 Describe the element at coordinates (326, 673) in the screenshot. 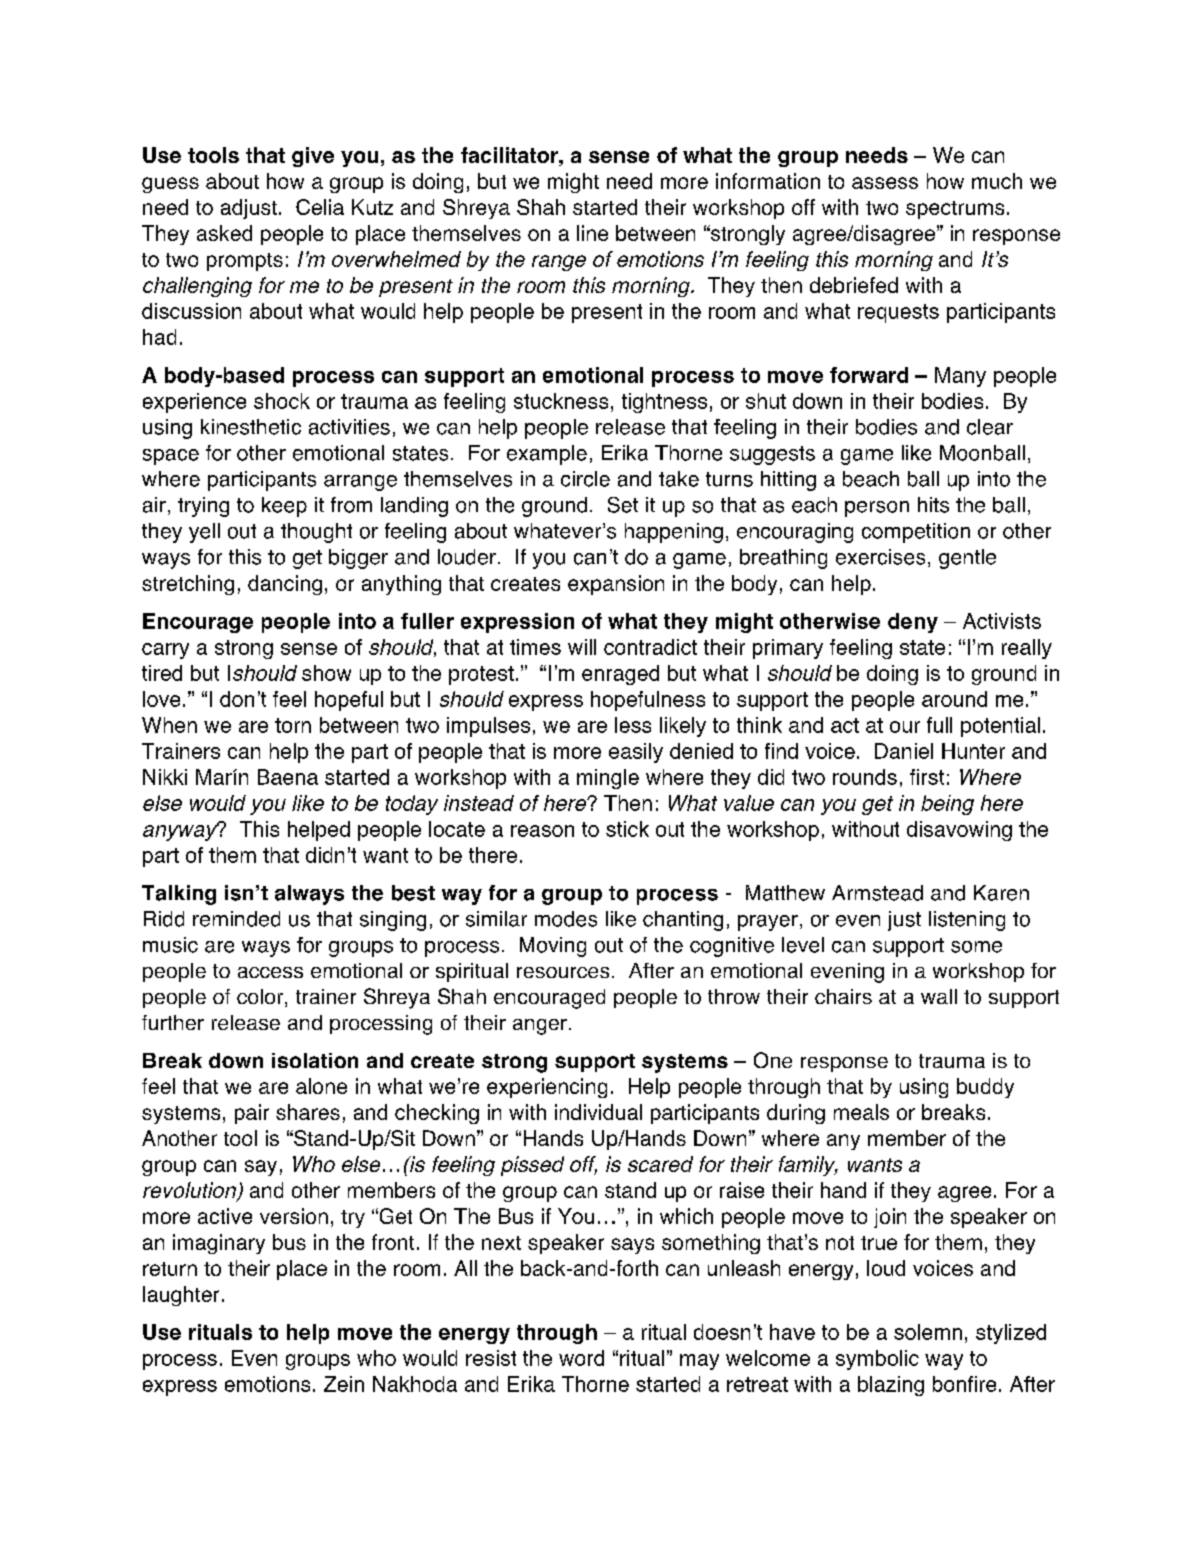

I see `show` at that location.
